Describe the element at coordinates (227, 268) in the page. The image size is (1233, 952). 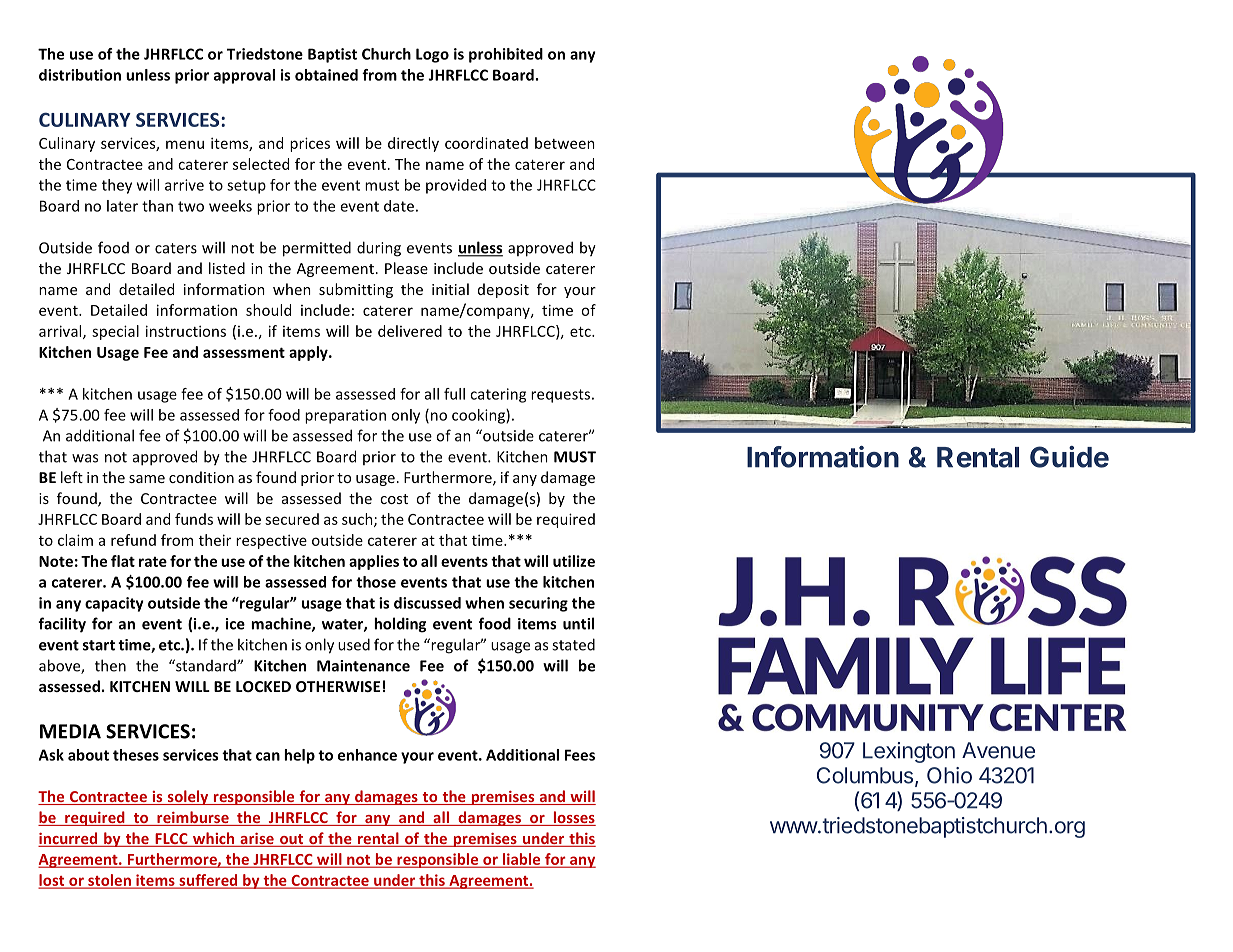
I see `listed` at that location.
